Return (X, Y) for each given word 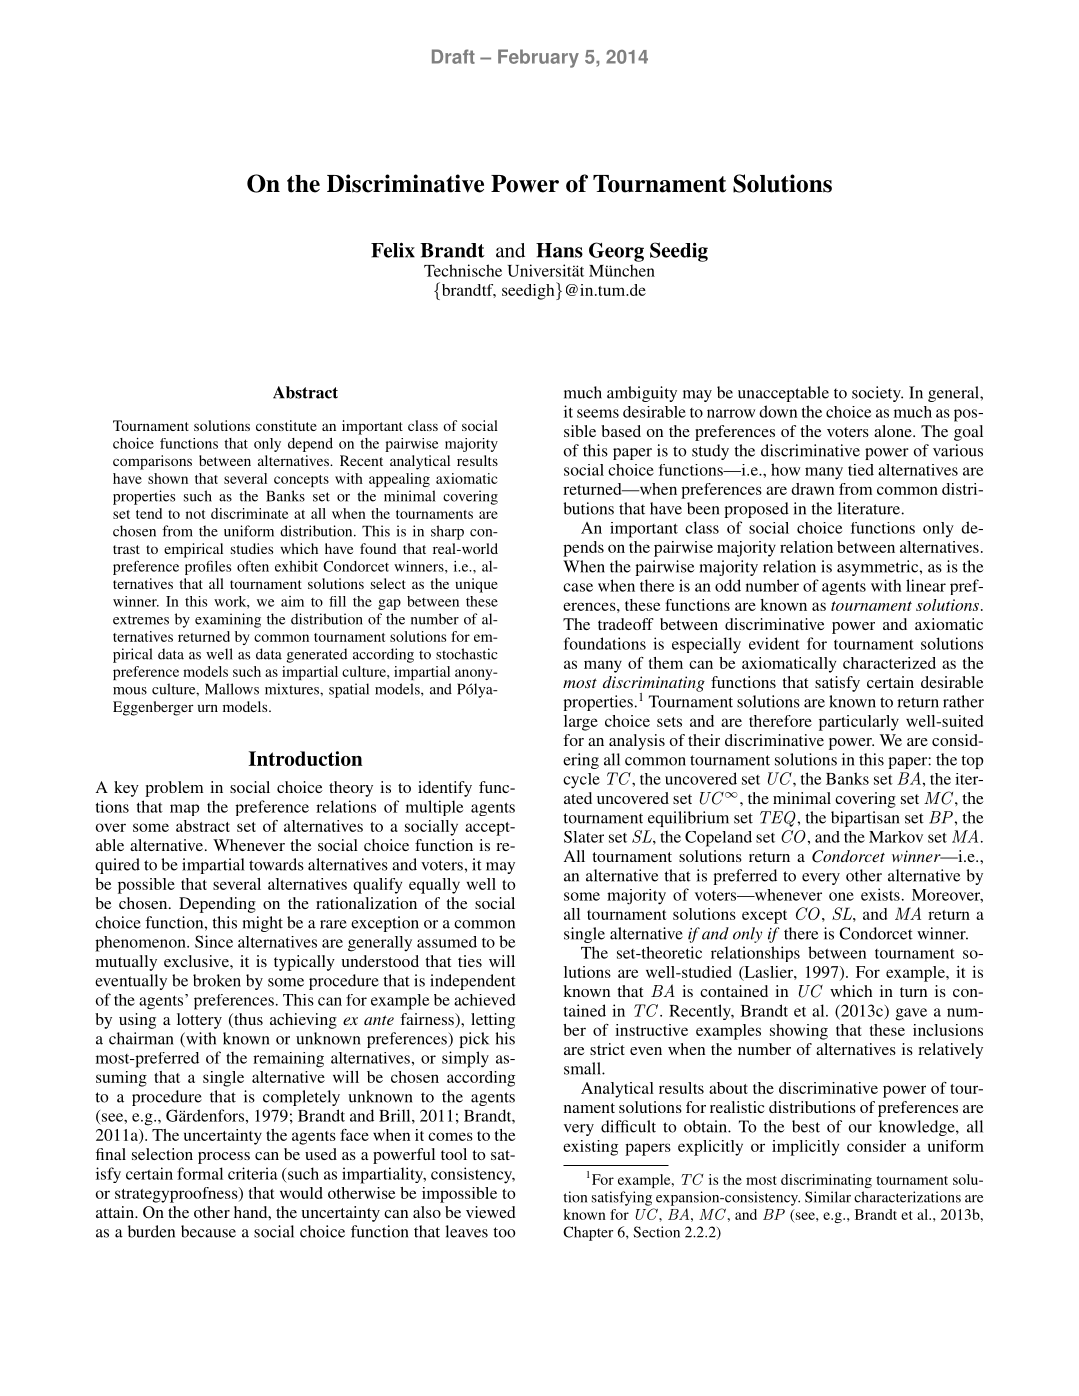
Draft (453, 56)
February (538, 58)
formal (200, 1173)
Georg (616, 252)
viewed (491, 1212)
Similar (828, 1197)
